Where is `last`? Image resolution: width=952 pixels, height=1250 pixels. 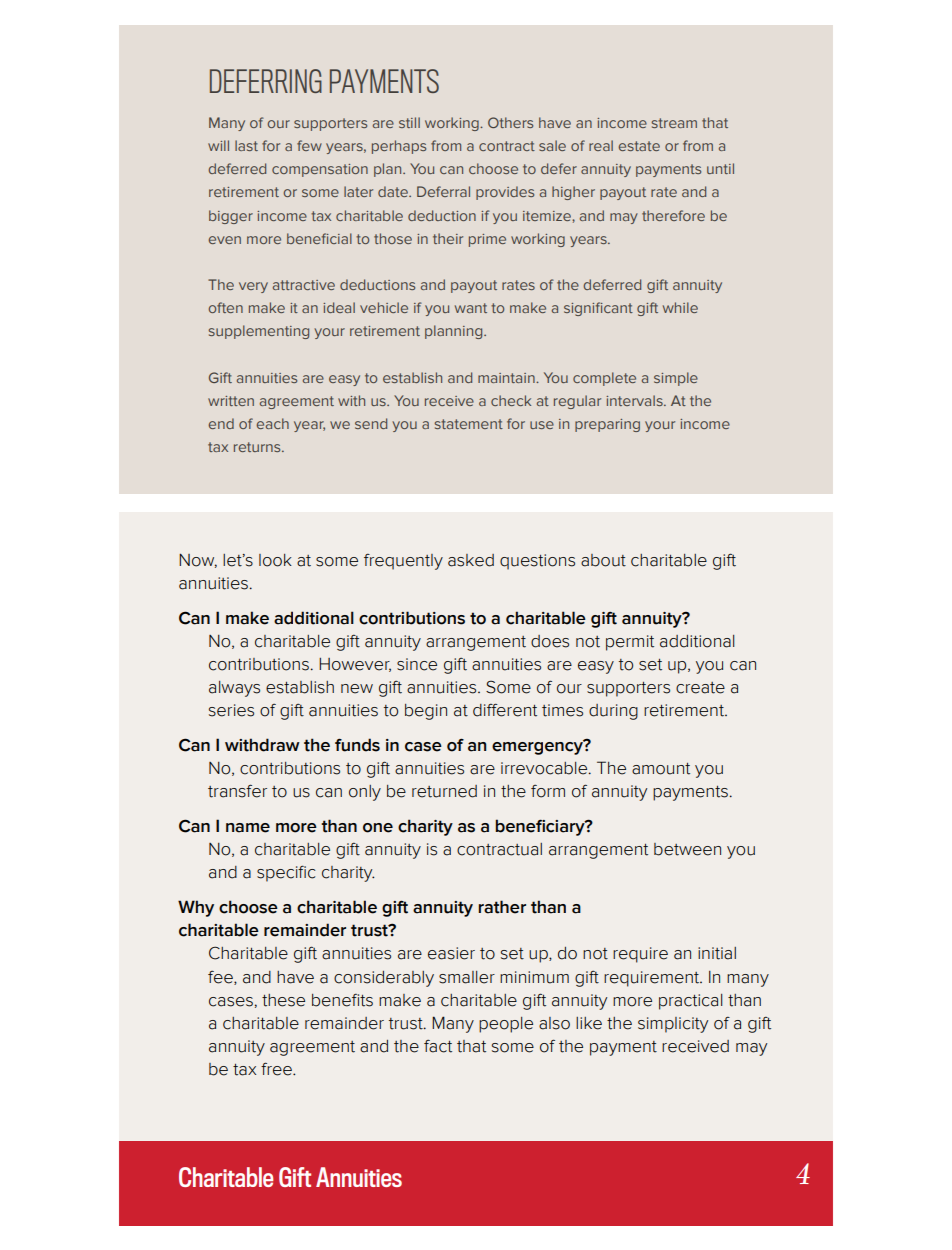
last is located at coordinates (246, 145).
